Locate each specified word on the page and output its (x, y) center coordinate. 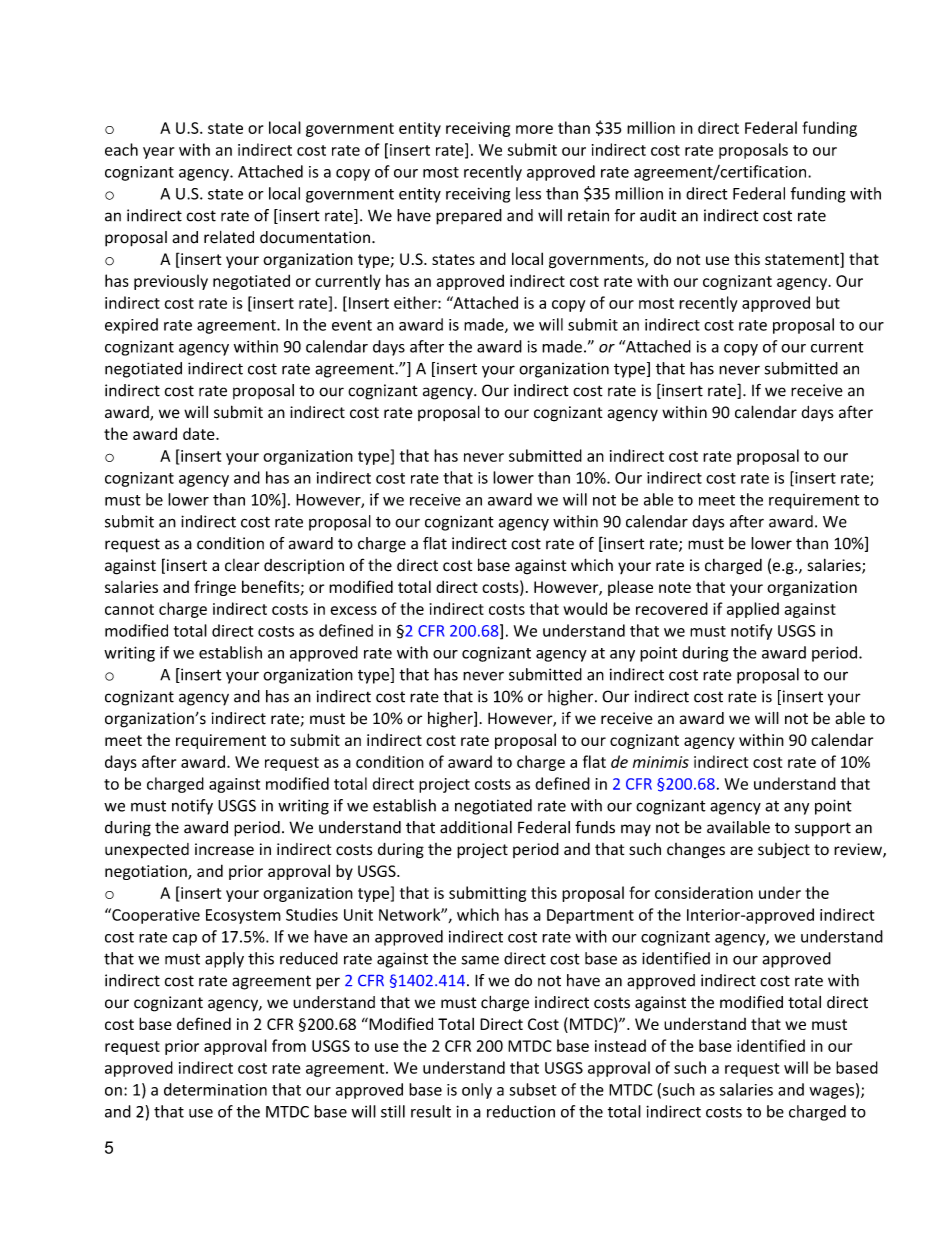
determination (215, 1089)
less (528, 193)
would (585, 608)
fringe (215, 588)
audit (658, 215)
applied (753, 610)
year (158, 153)
